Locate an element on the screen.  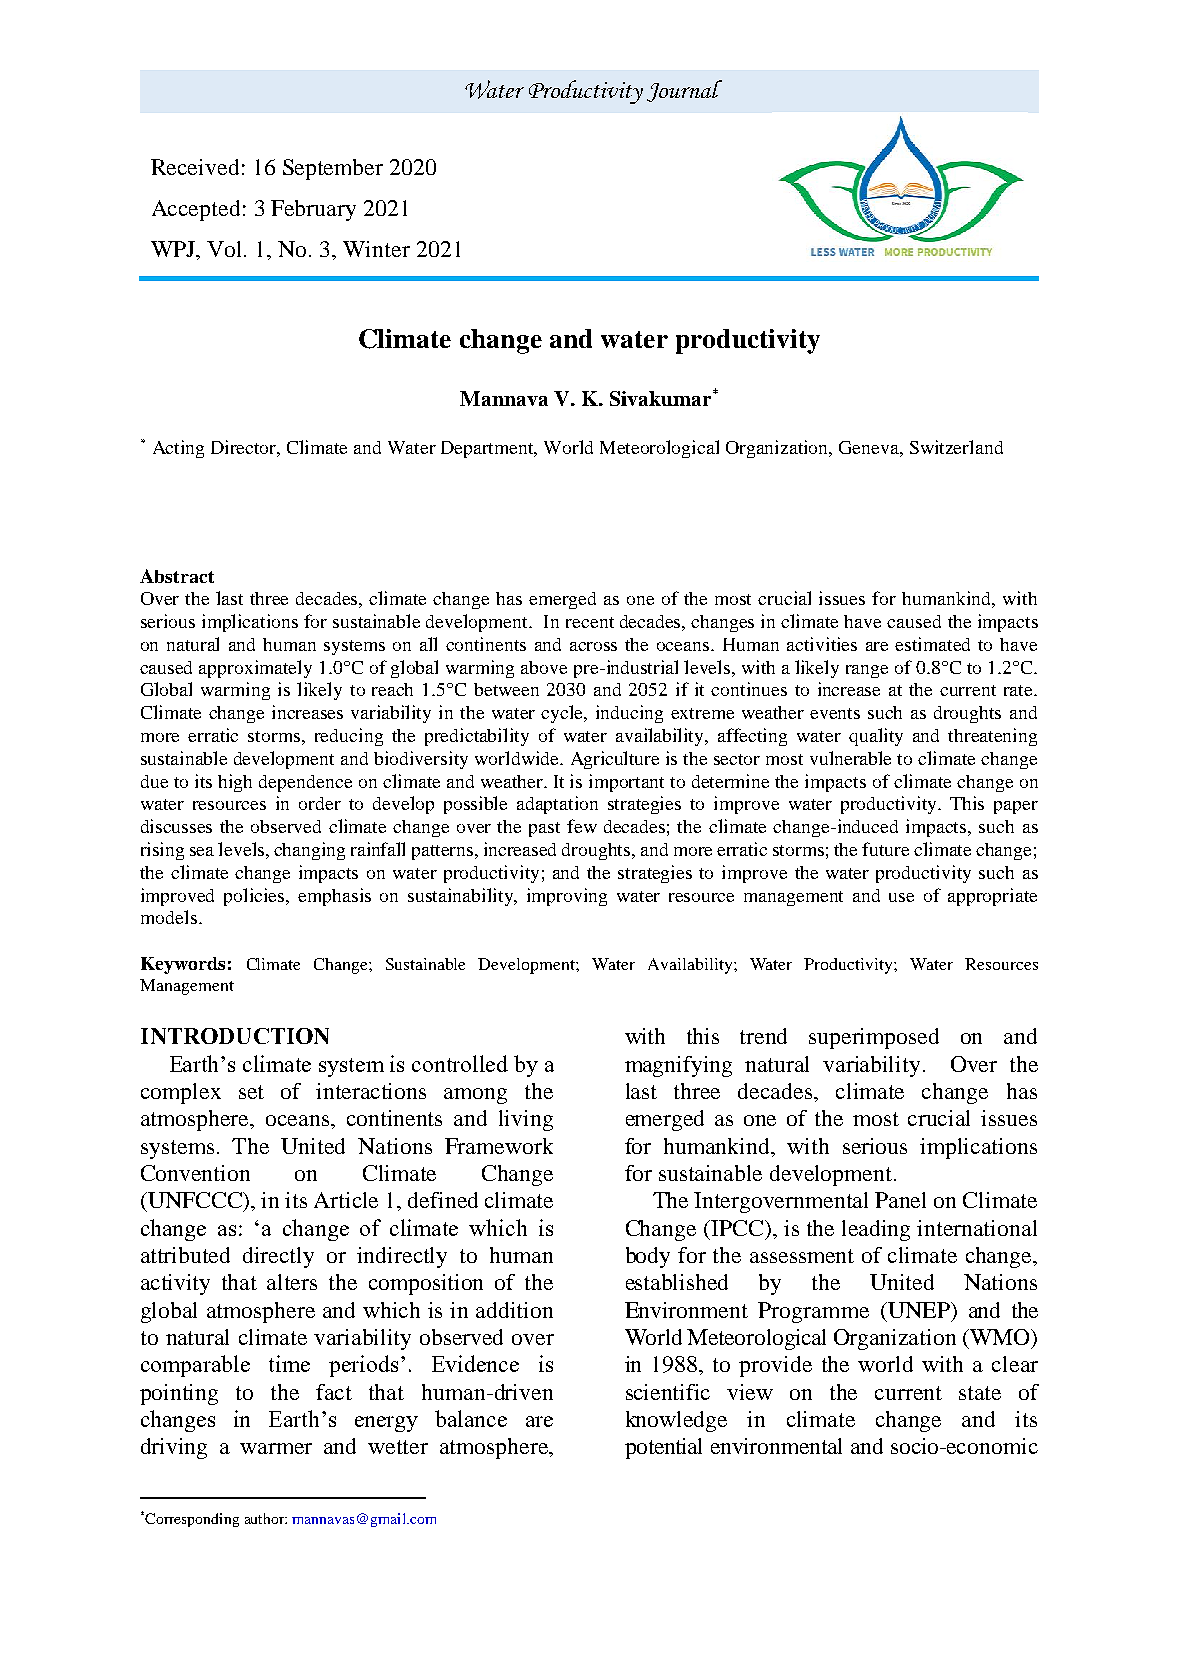
Keywords is located at coordinates (183, 965).
